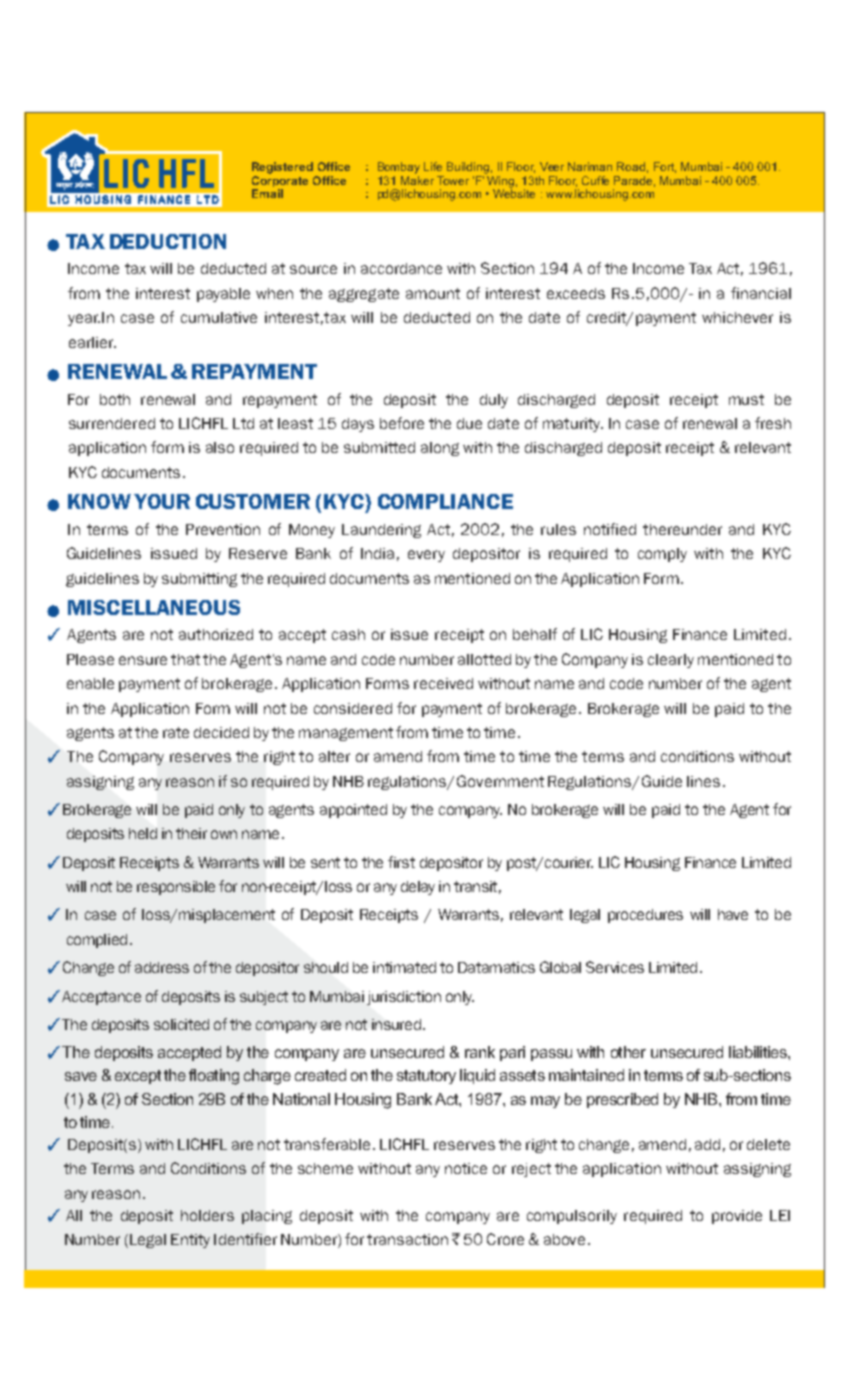 Image resolution: width=849 pixels, height=1400 pixels. Describe the element at coordinates (759, 1052) in the image. I see `liabilities` at that location.
